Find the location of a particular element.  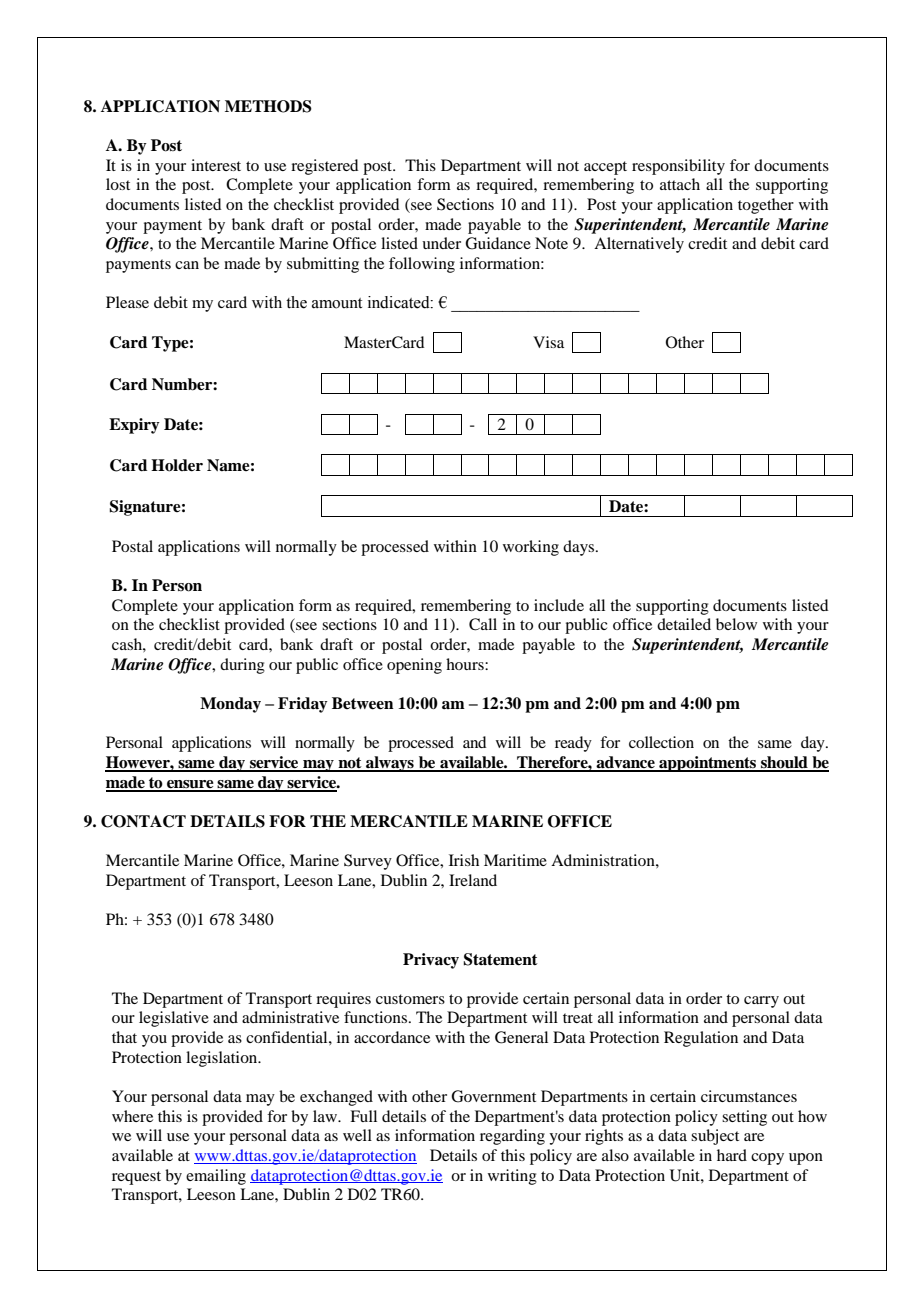

hours is located at coordinates (466, 664).
